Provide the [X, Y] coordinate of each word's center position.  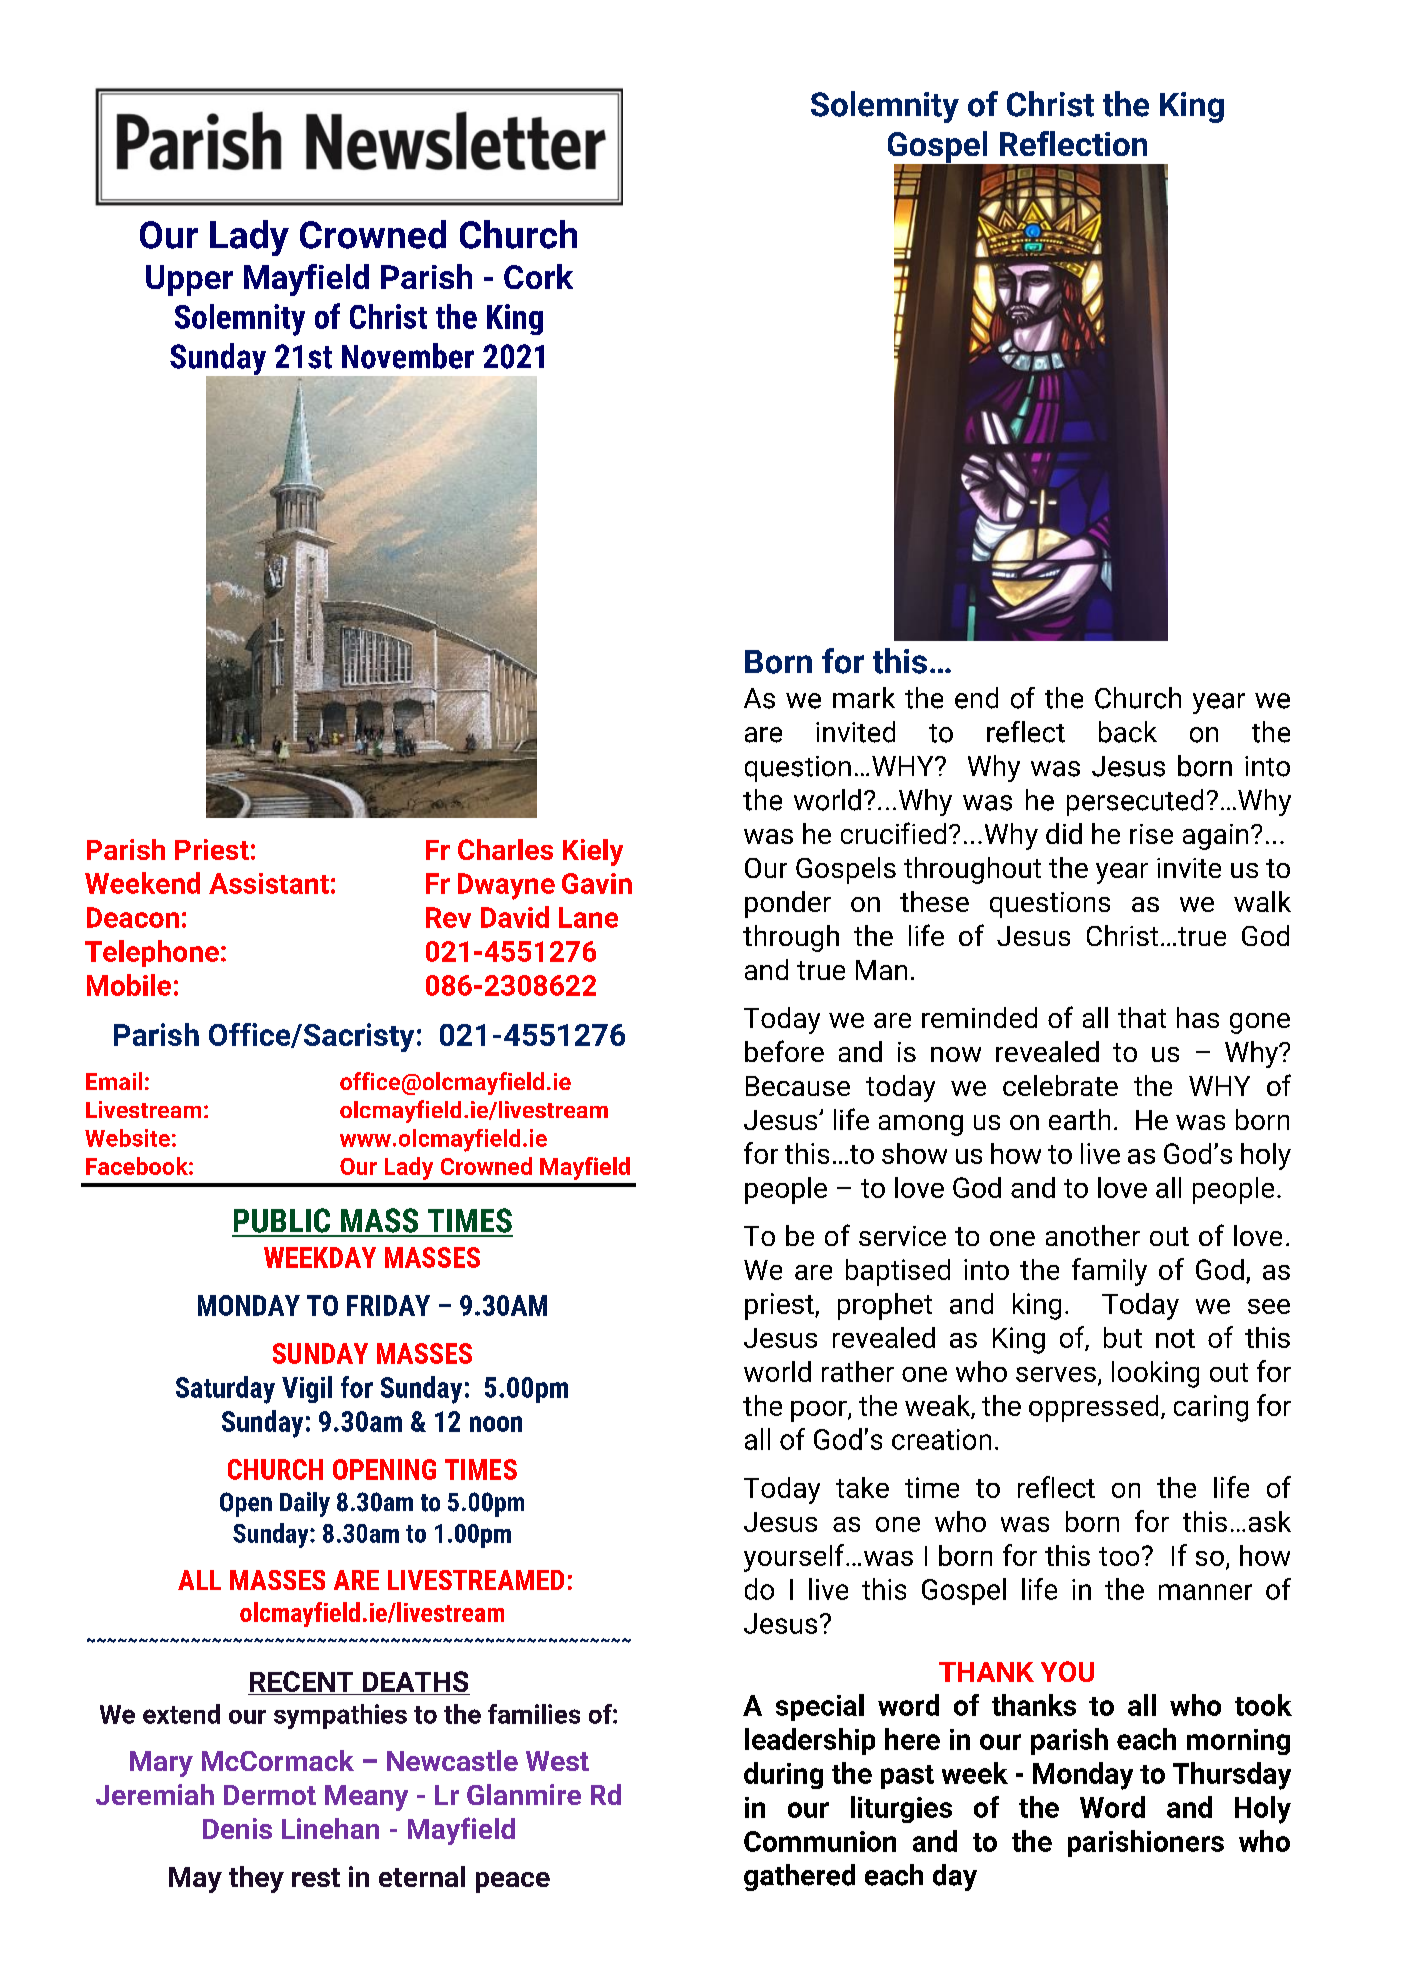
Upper [189, 280]
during [783, 1775]
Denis [237, 1828]
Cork [538, 276]
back [1128, 732]
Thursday [1232, 1776]
